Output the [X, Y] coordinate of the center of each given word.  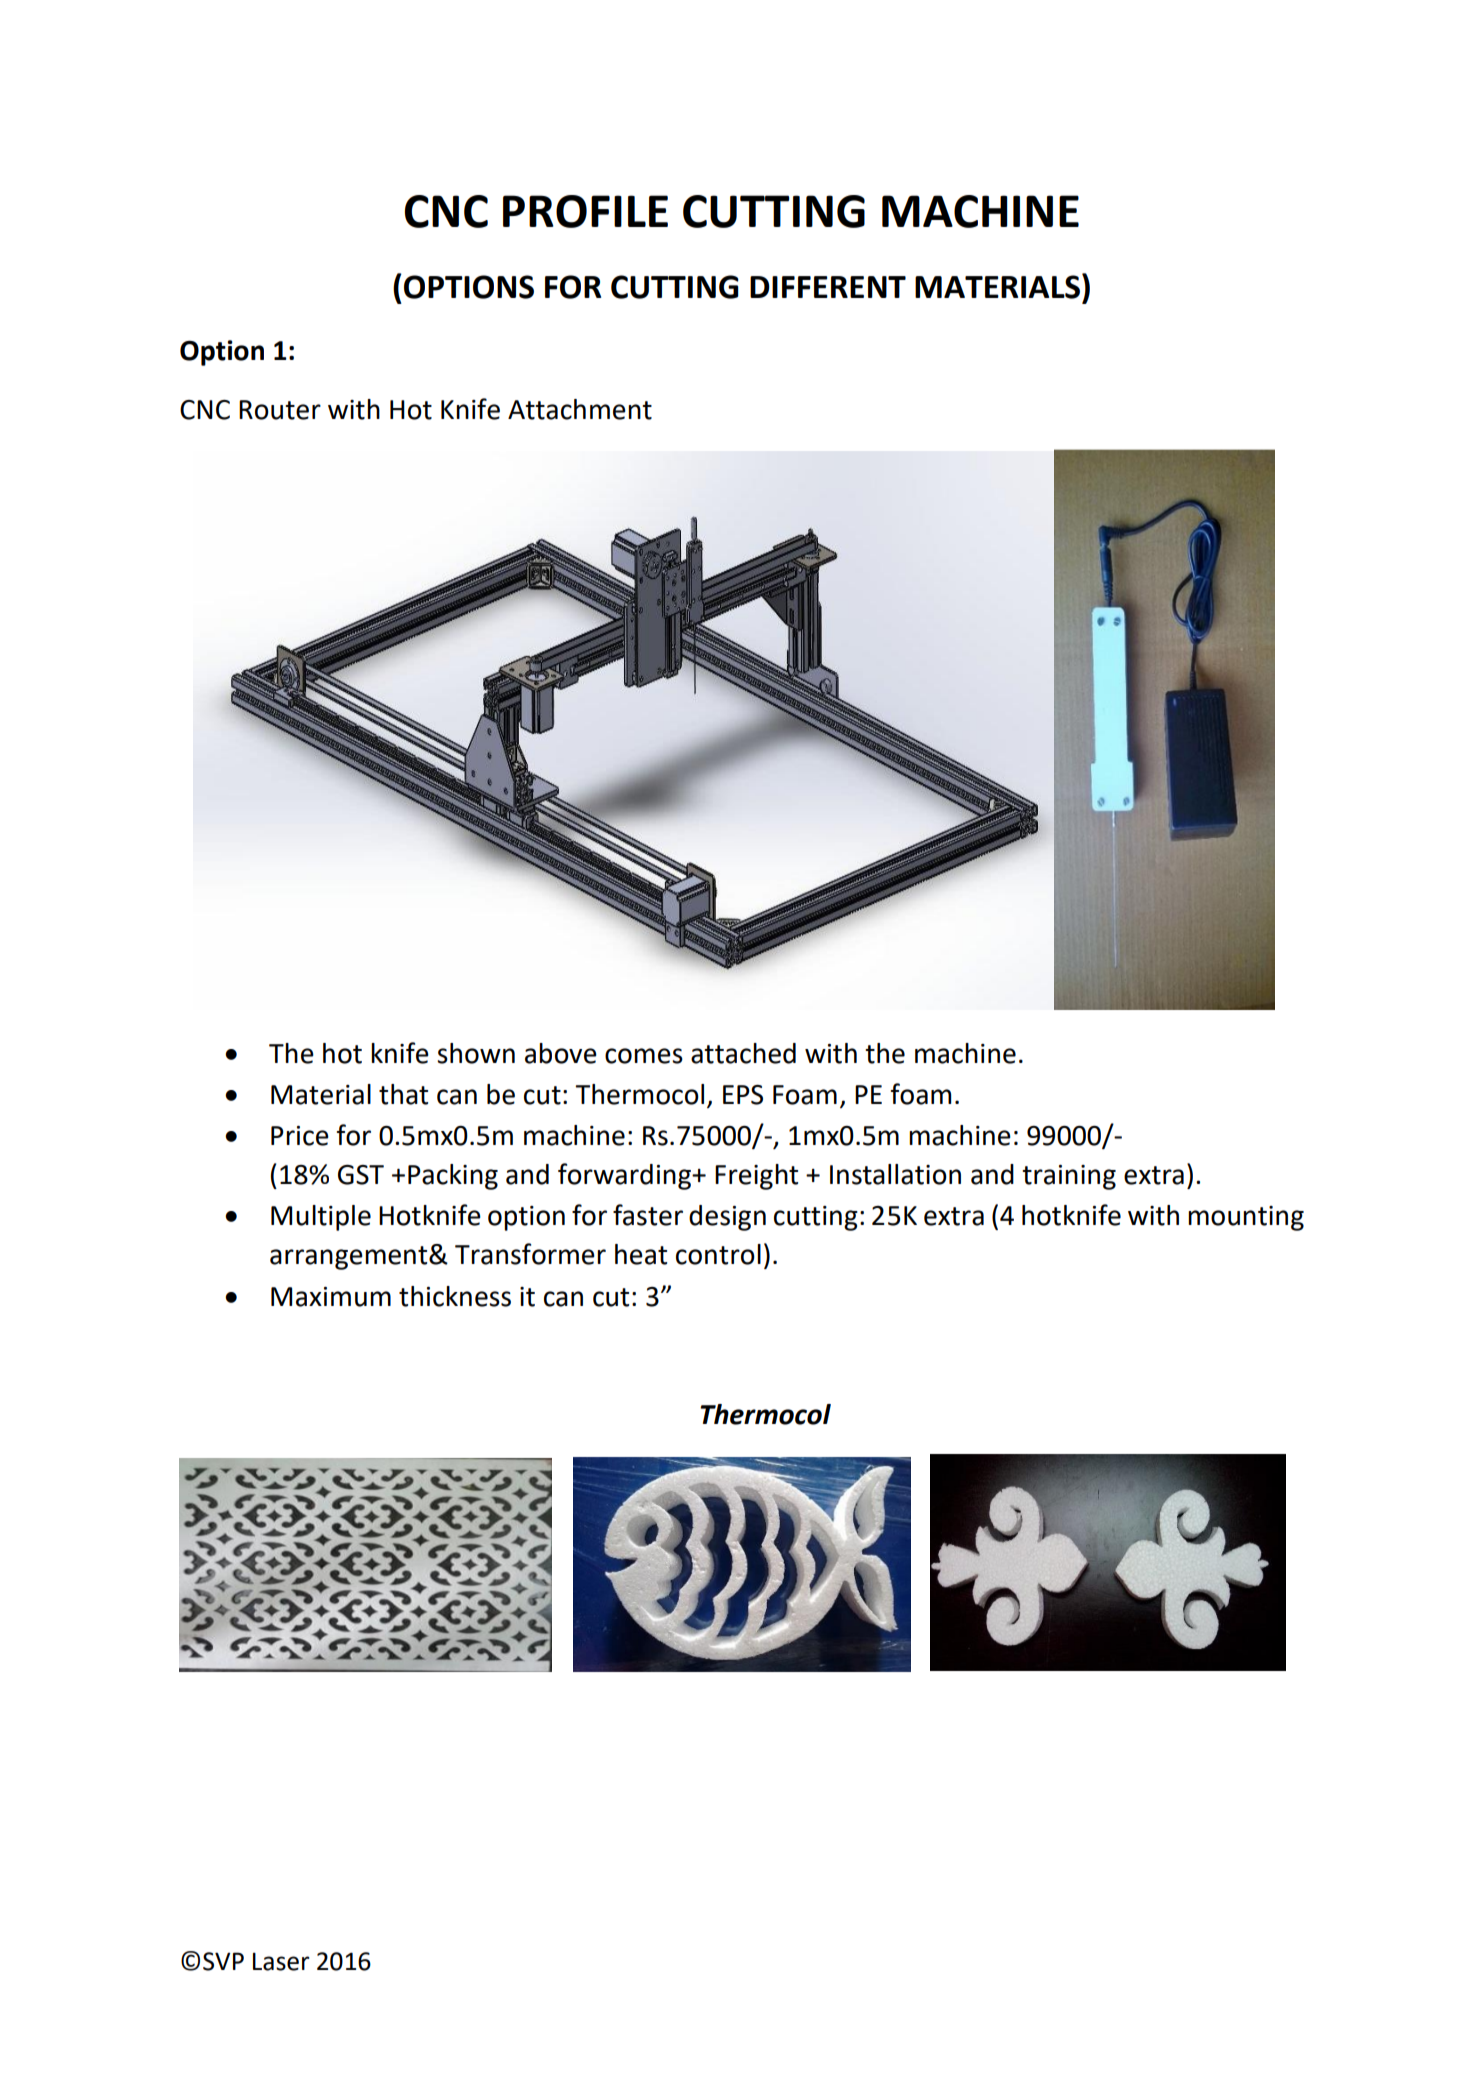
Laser [281, 1962]
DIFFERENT [828, 287]
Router [280, 410]
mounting [1246, 1218]
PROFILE [585, 211]
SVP [223, 1961]
